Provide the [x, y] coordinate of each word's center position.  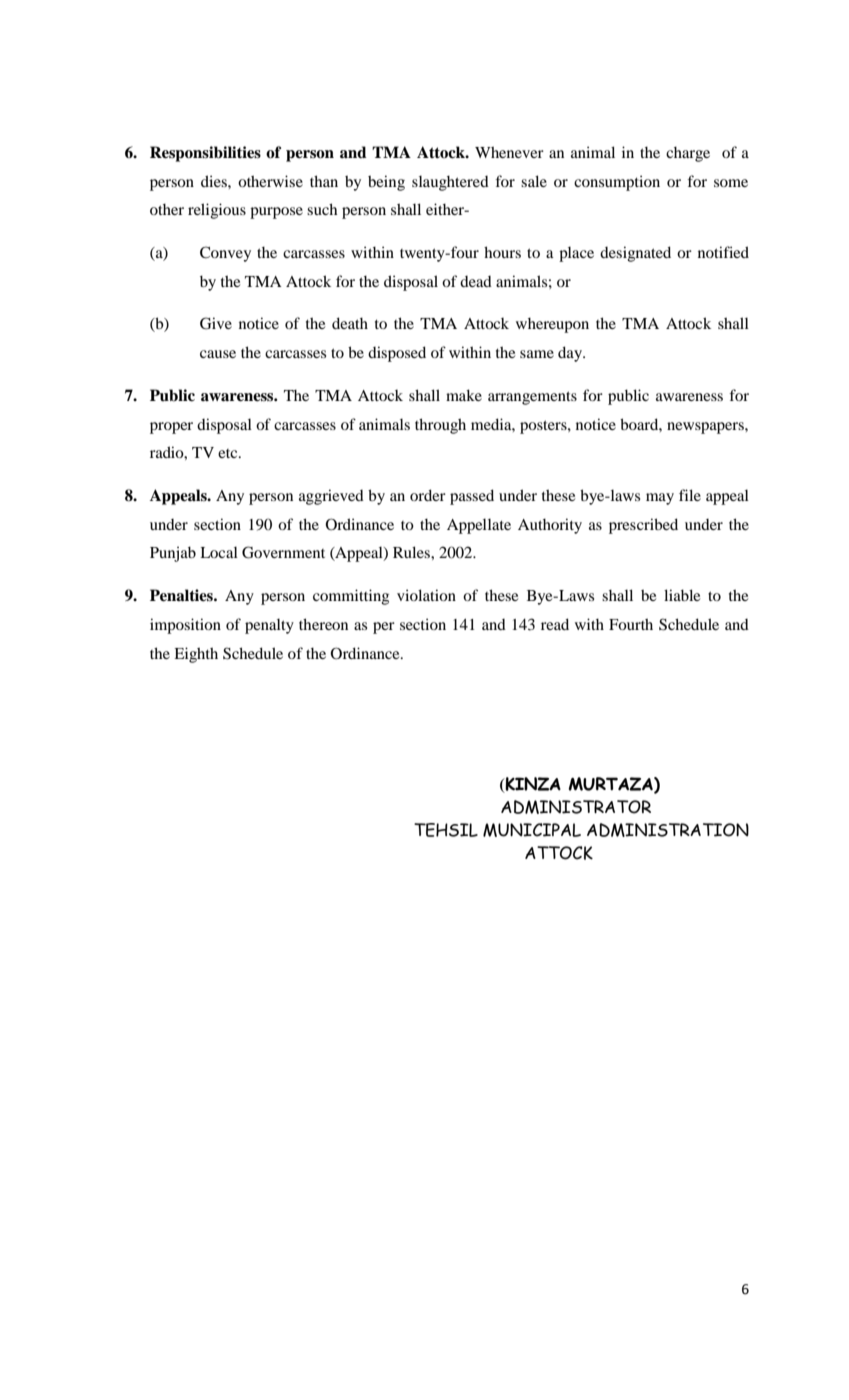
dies [215, 181]
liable [682, 595]
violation [426, 595]
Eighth [196, 655]
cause [218, 354]
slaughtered [450, 183]
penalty [269, 626]
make [464, 395]
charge [688, 154]
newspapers [706, 428]
